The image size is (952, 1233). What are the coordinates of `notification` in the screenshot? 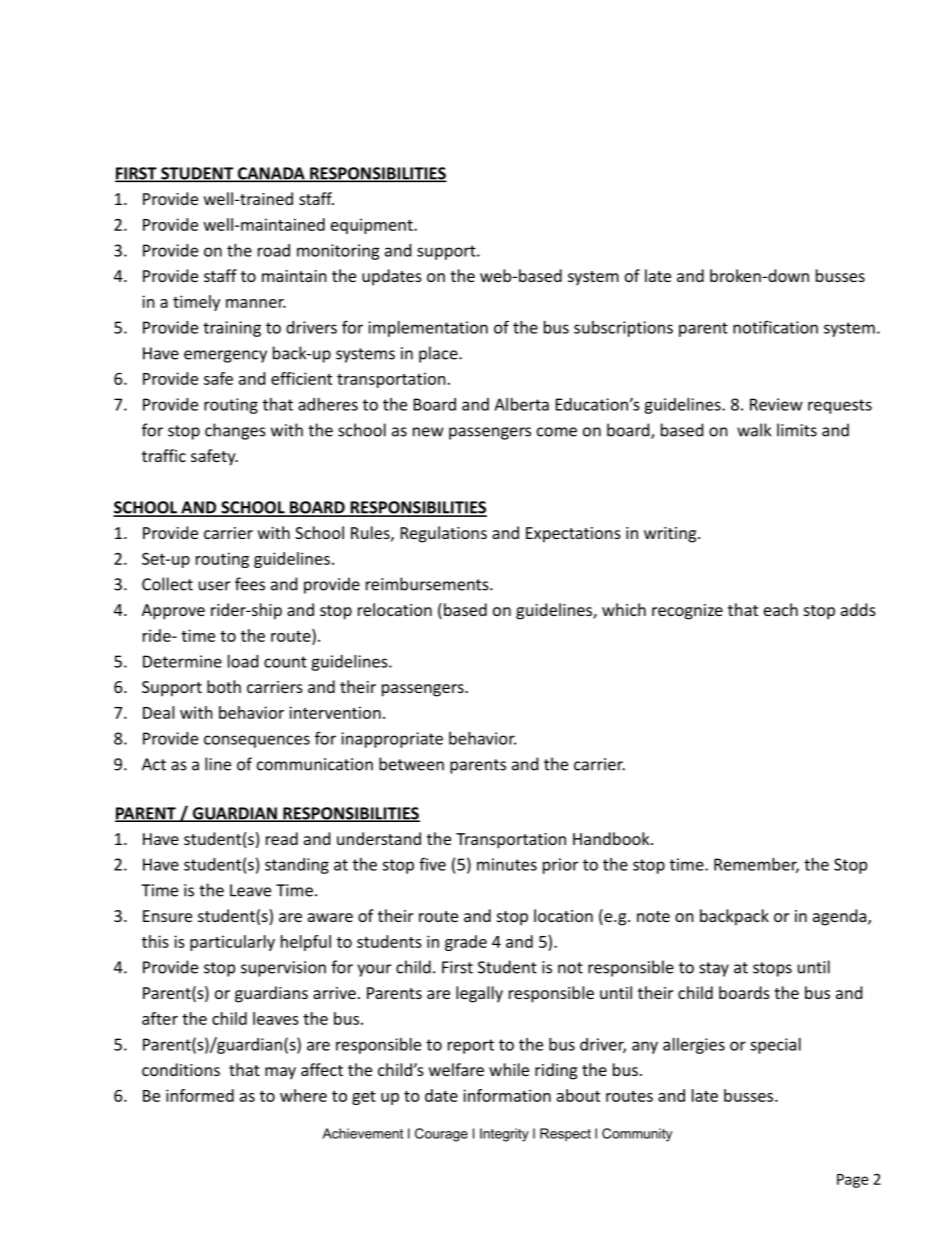 It's located at (775, 327).
